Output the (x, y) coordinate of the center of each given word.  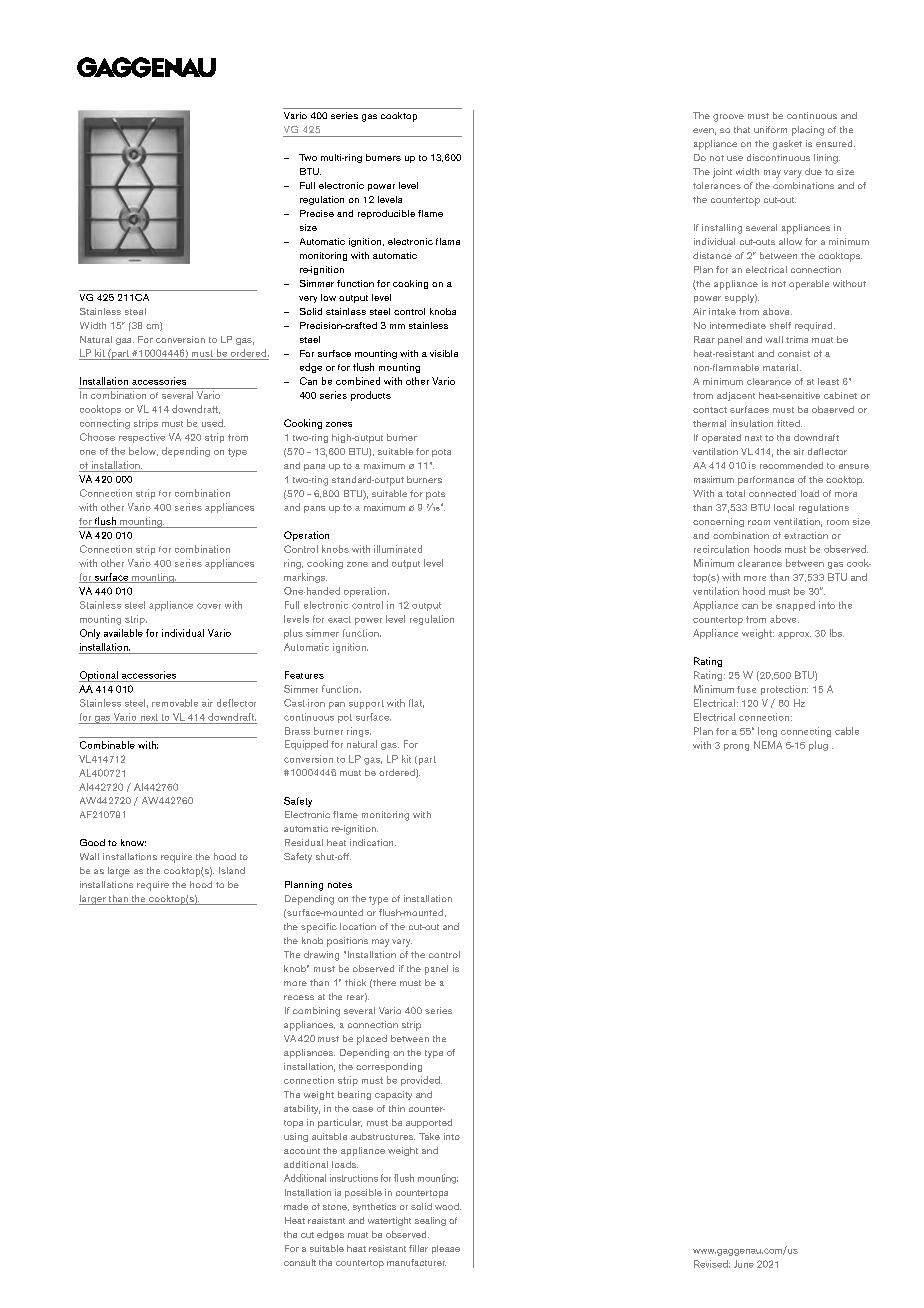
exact (339, 619)
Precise (317, 213)
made (296, 1206)
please (446, 1249)
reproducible (386, 214)
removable (175, 703)
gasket (787, 145)
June (744, 1264)
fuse (746, 689)
